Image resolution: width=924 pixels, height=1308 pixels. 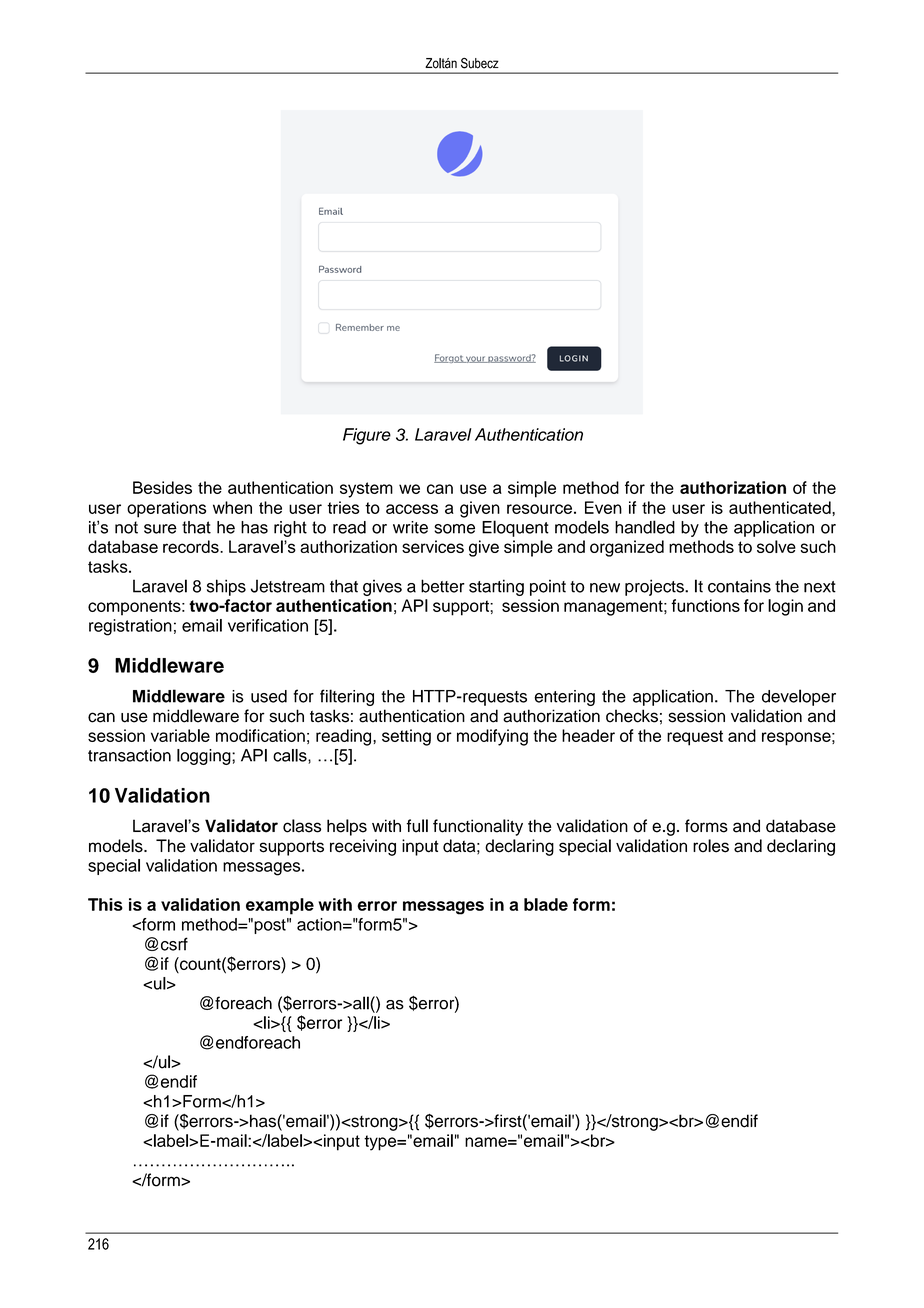 What do you see at coordinates (546, 904) in the screenshot?
I see `blade` at bounding box center [546, 904].
